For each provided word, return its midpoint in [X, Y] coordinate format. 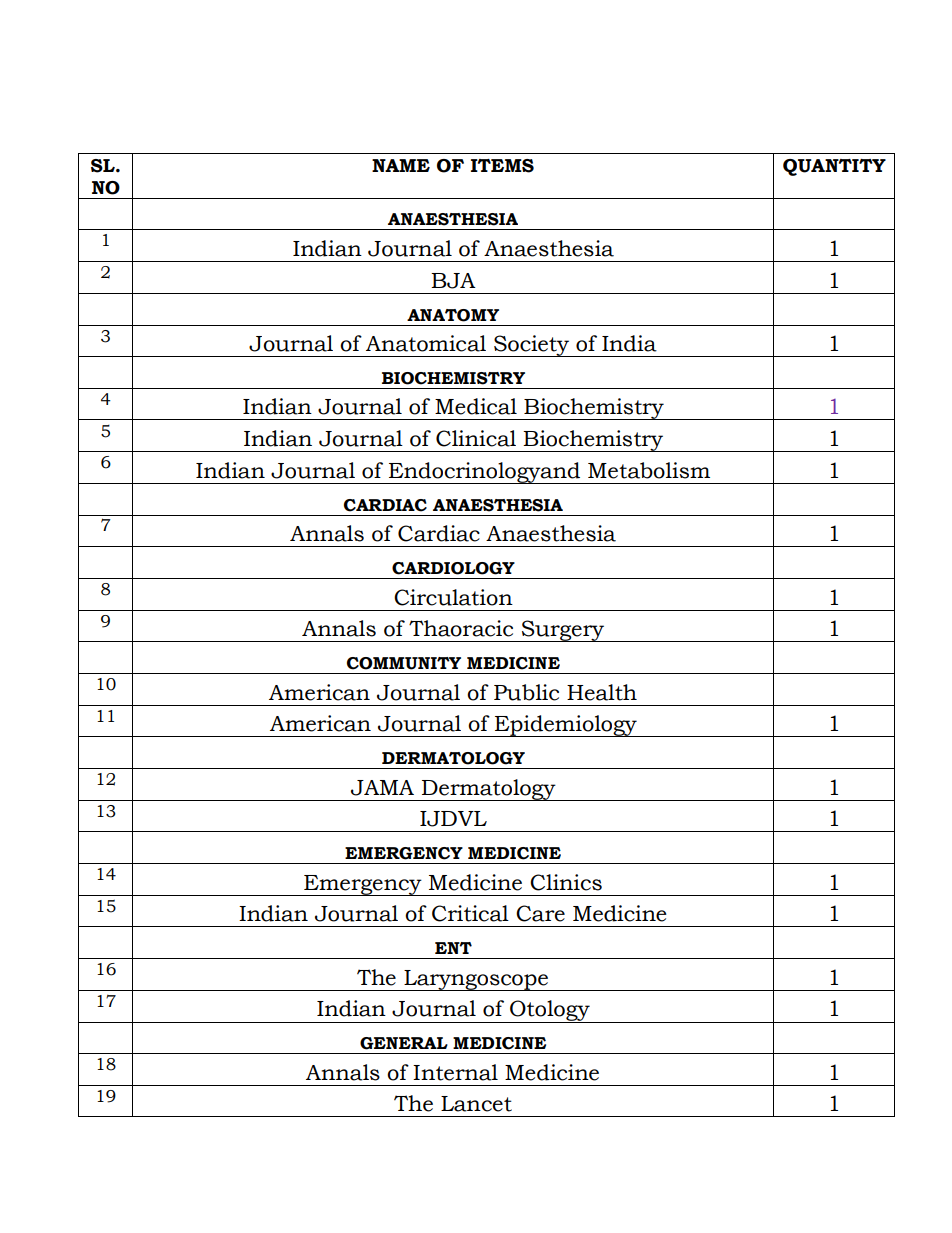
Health [602, 692]
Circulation [453, 597]
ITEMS [502, 166]
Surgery [563, 631]
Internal [455, 1072]
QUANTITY [834, 167]
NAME [401, 165]
